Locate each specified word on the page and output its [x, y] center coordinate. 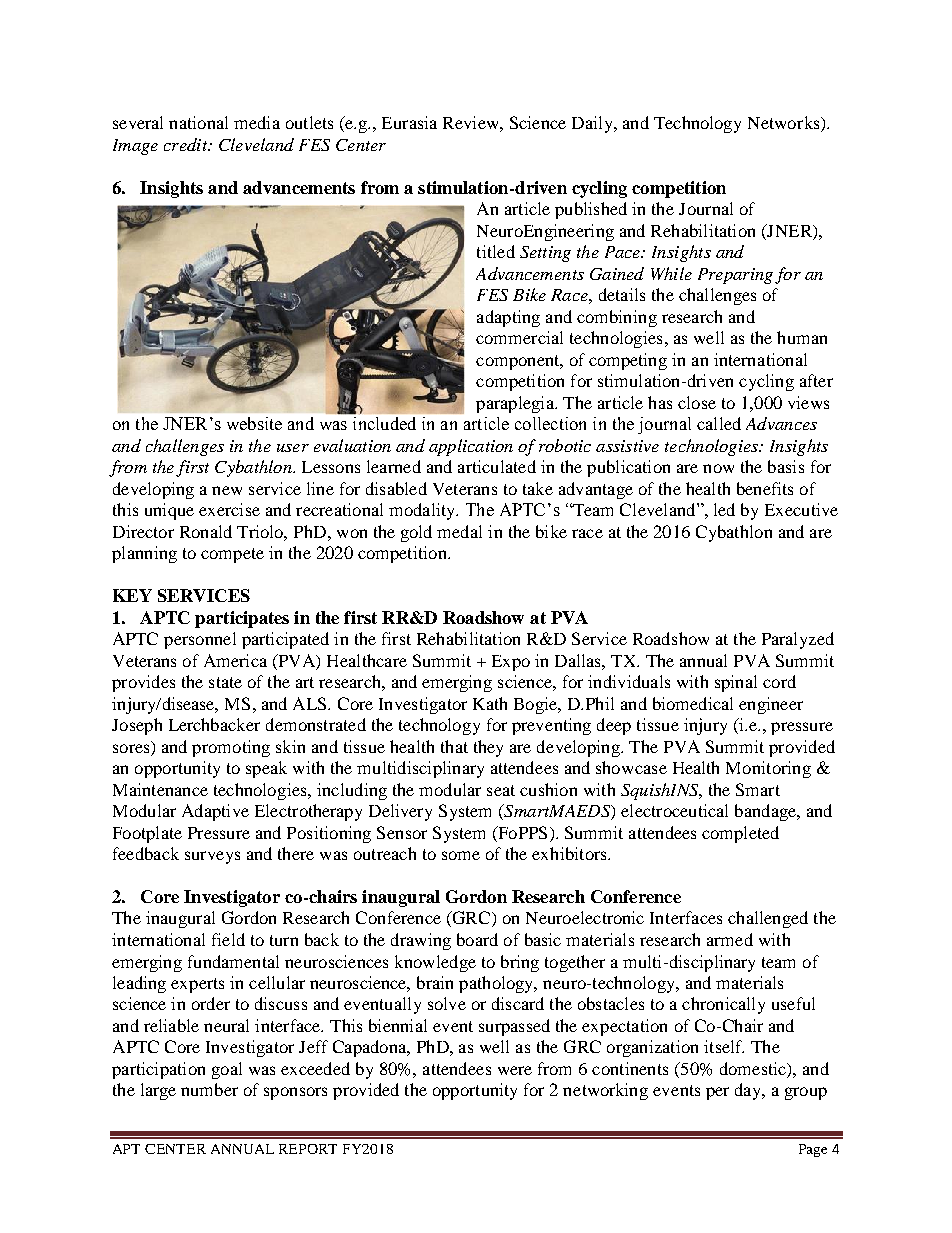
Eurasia [409, 122]
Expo [511, 663]
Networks [785, 124]
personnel [200, 640]
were [515, 1070]
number [209, 1089]
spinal [736, 683]
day [749, 1091]
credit [187, 144]
